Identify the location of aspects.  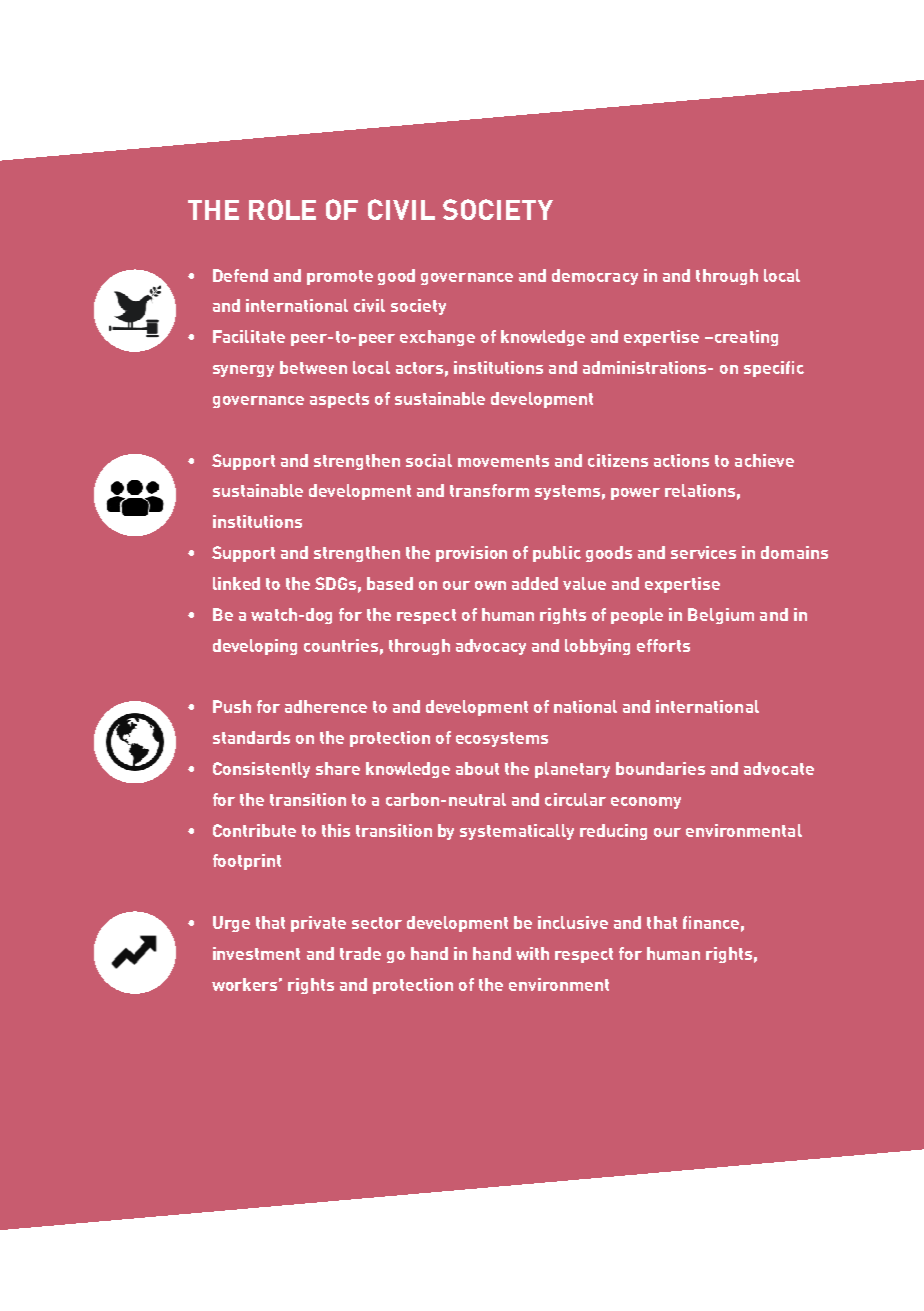
(339, 400).
